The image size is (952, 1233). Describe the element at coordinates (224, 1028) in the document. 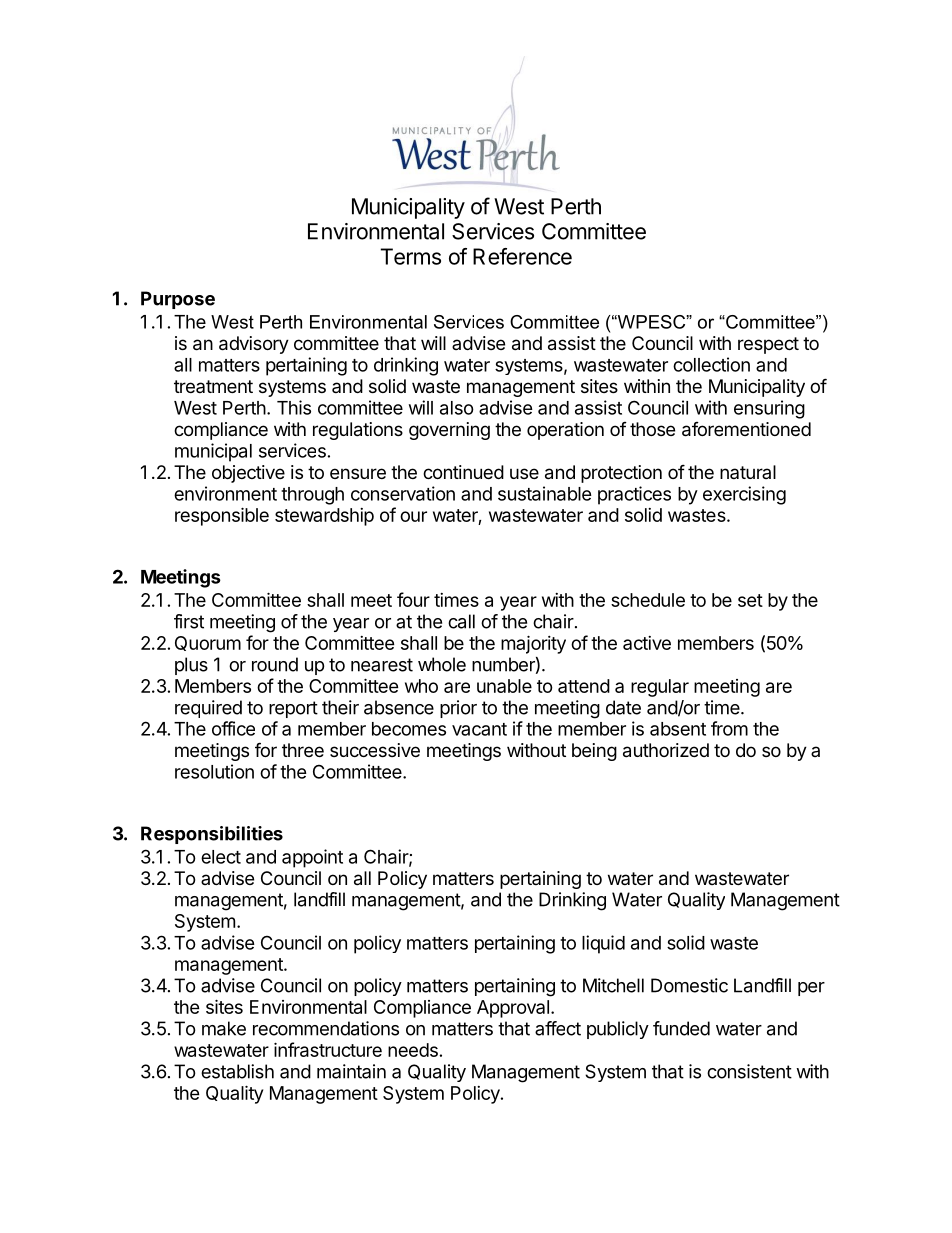

I see `make` at that location.
